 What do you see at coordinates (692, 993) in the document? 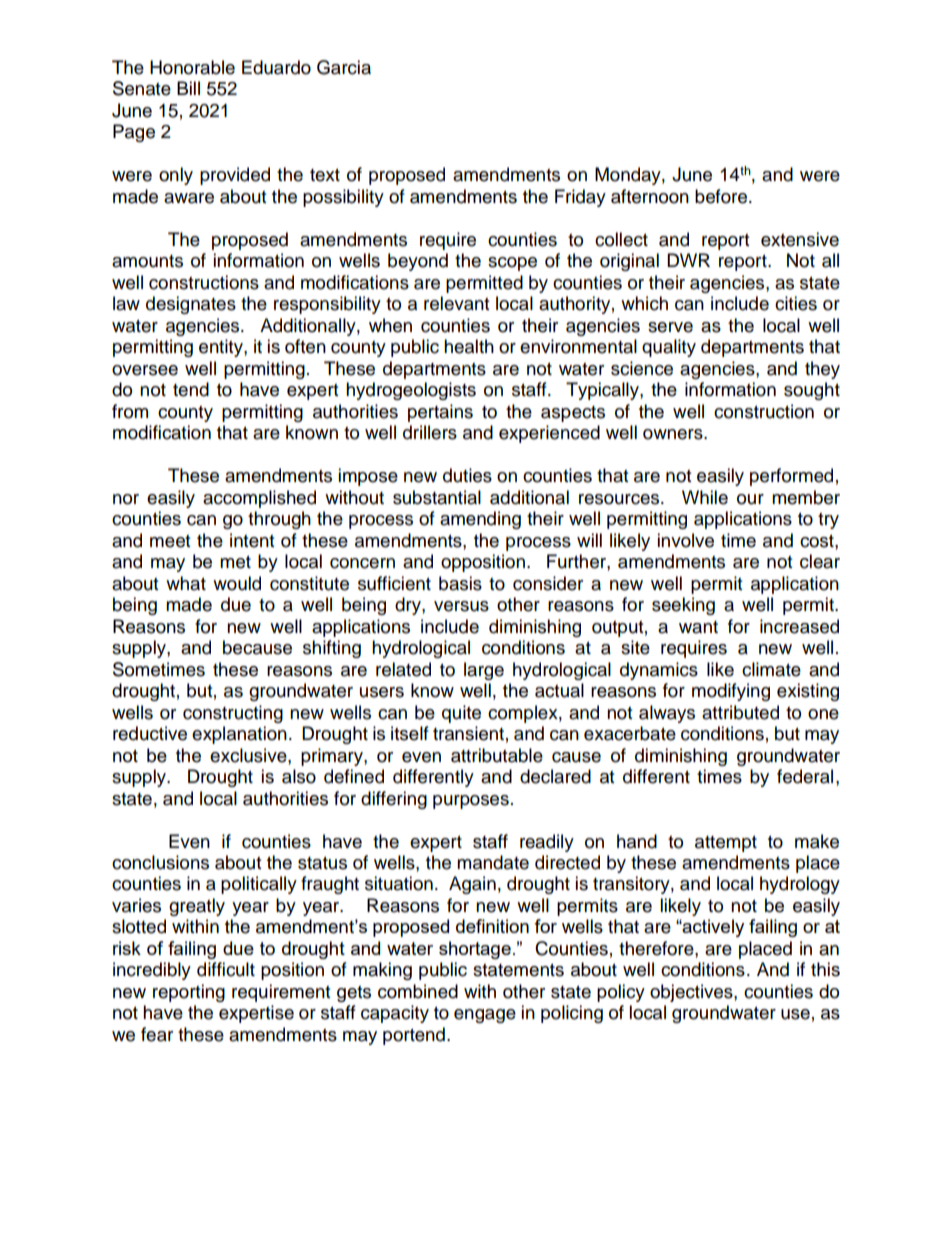
I see `objectives` at bounding box center [692, 993].
